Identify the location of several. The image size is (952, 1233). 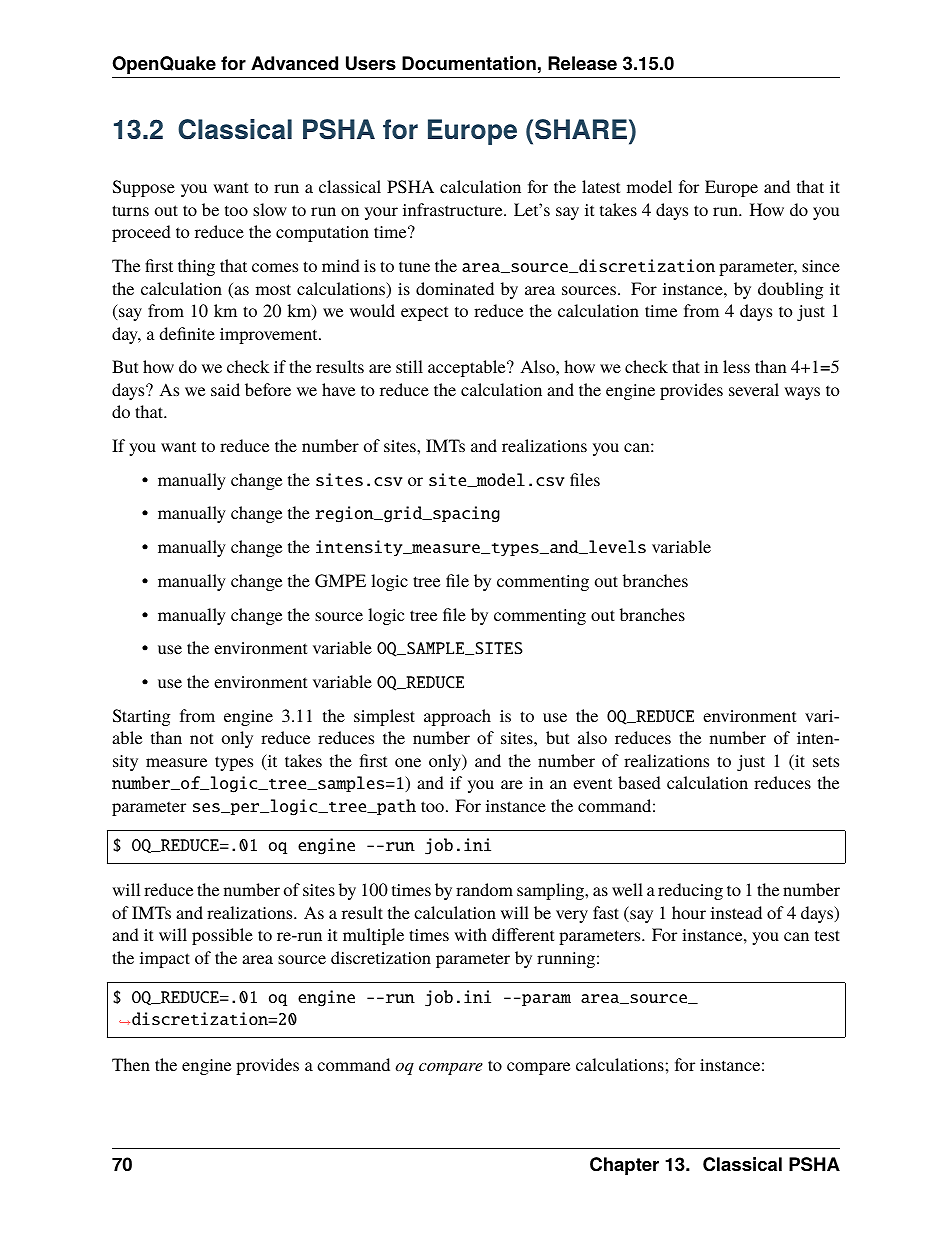
(754, 389).
